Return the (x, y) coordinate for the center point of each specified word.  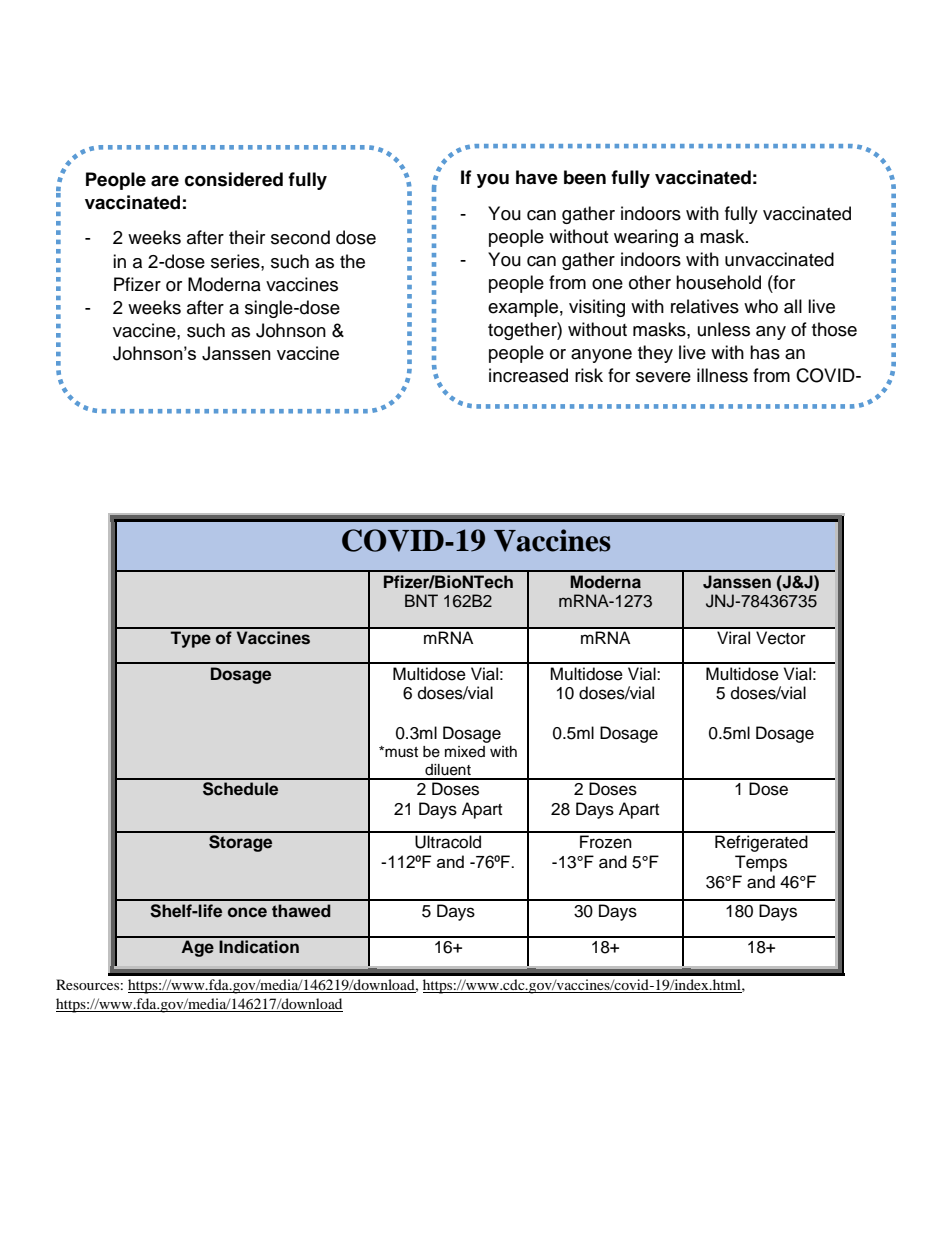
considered (234, 179)
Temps (761, 863)
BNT (421, 600)
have (537, 177)
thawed (301, 911)
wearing (646, 238)
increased (528, 375)
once (247, 912)
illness (722, 375)
